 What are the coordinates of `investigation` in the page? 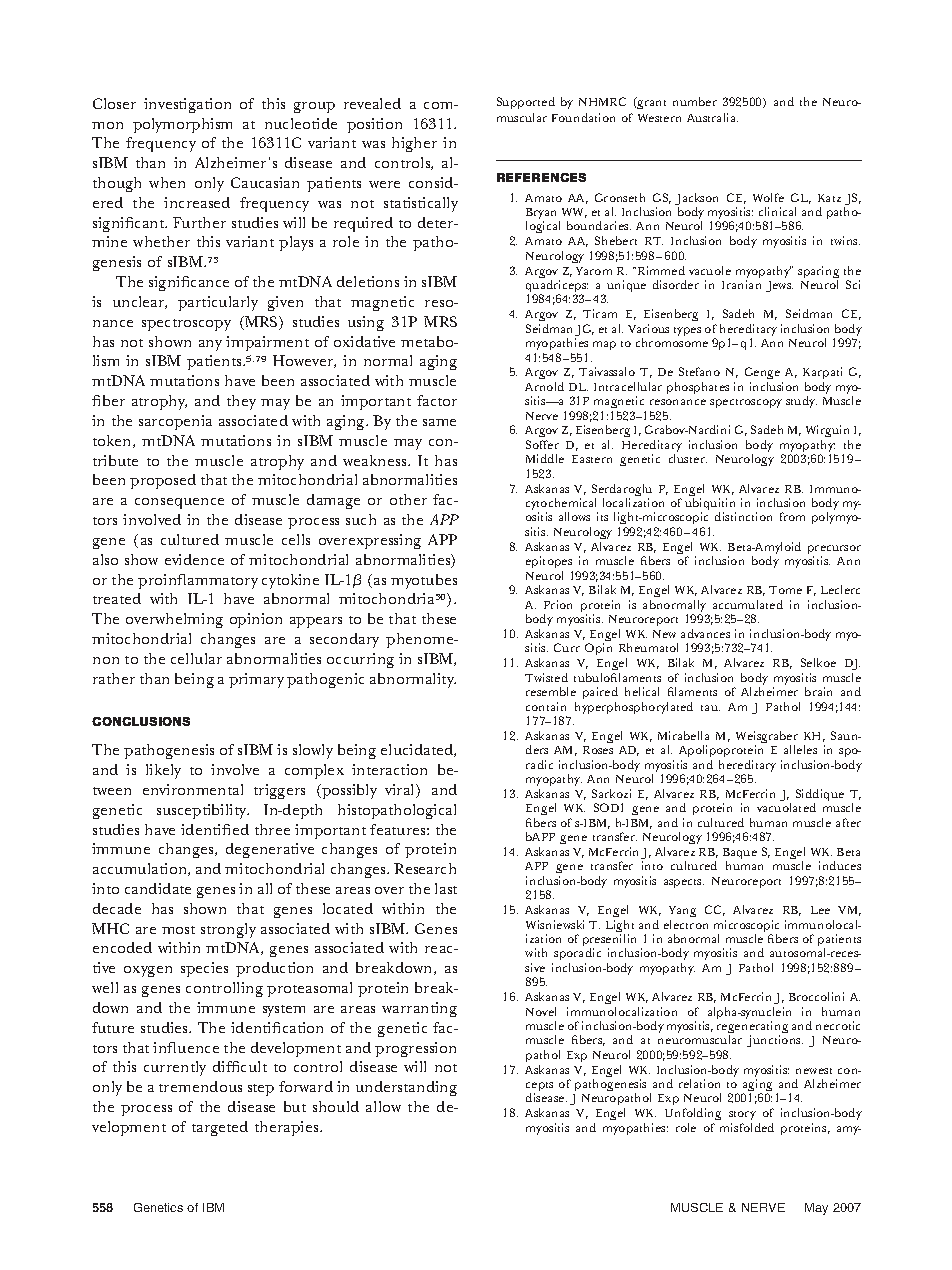 It's located at (187, 105).
